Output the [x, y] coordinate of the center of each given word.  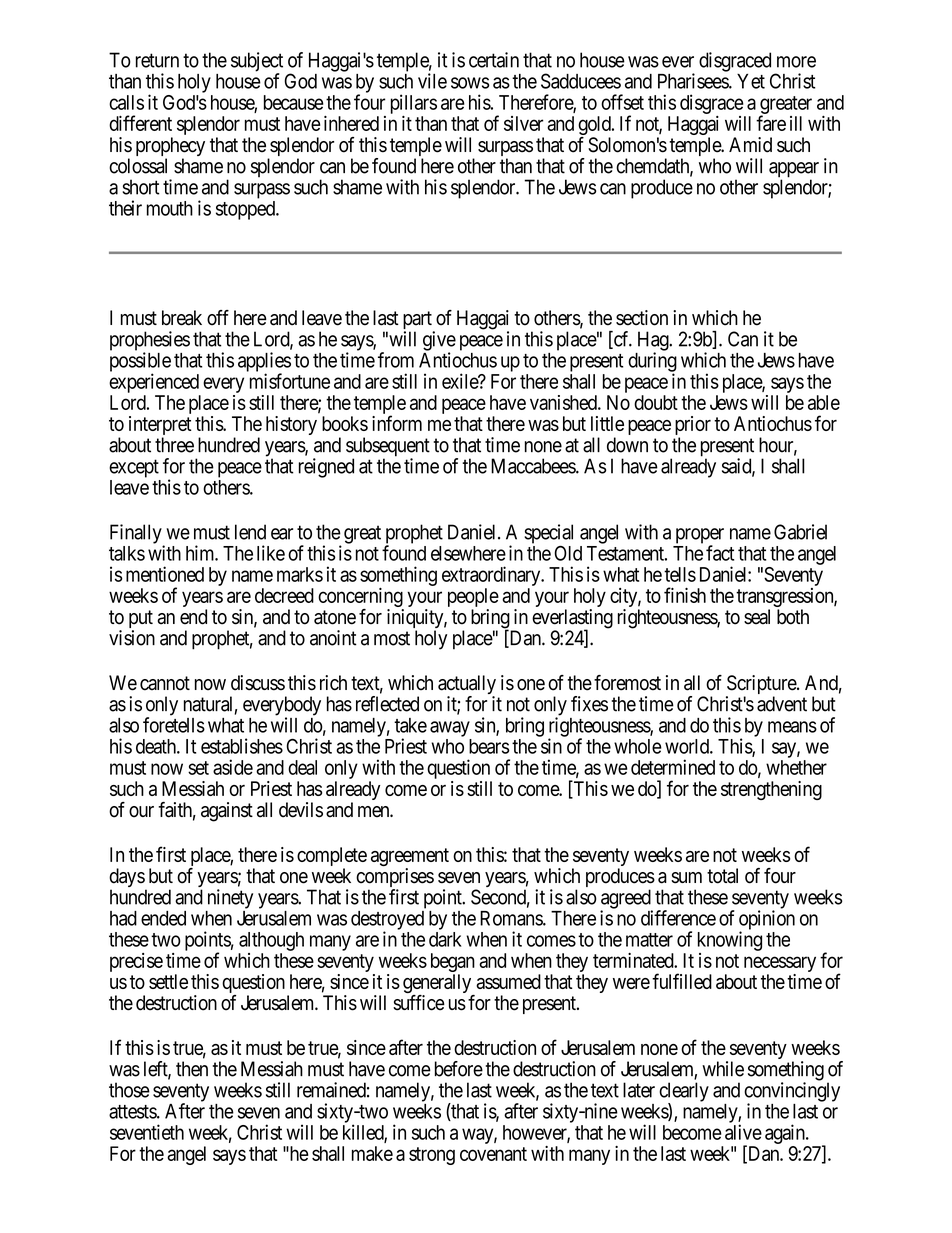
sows [470, 83]
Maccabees [534, 466]
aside [233, 767]
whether [796, 767]
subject [257, 63]
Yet [751, 81]
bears [489, 746]
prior [693, 427]
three [174, 445]
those [129, 1090]
